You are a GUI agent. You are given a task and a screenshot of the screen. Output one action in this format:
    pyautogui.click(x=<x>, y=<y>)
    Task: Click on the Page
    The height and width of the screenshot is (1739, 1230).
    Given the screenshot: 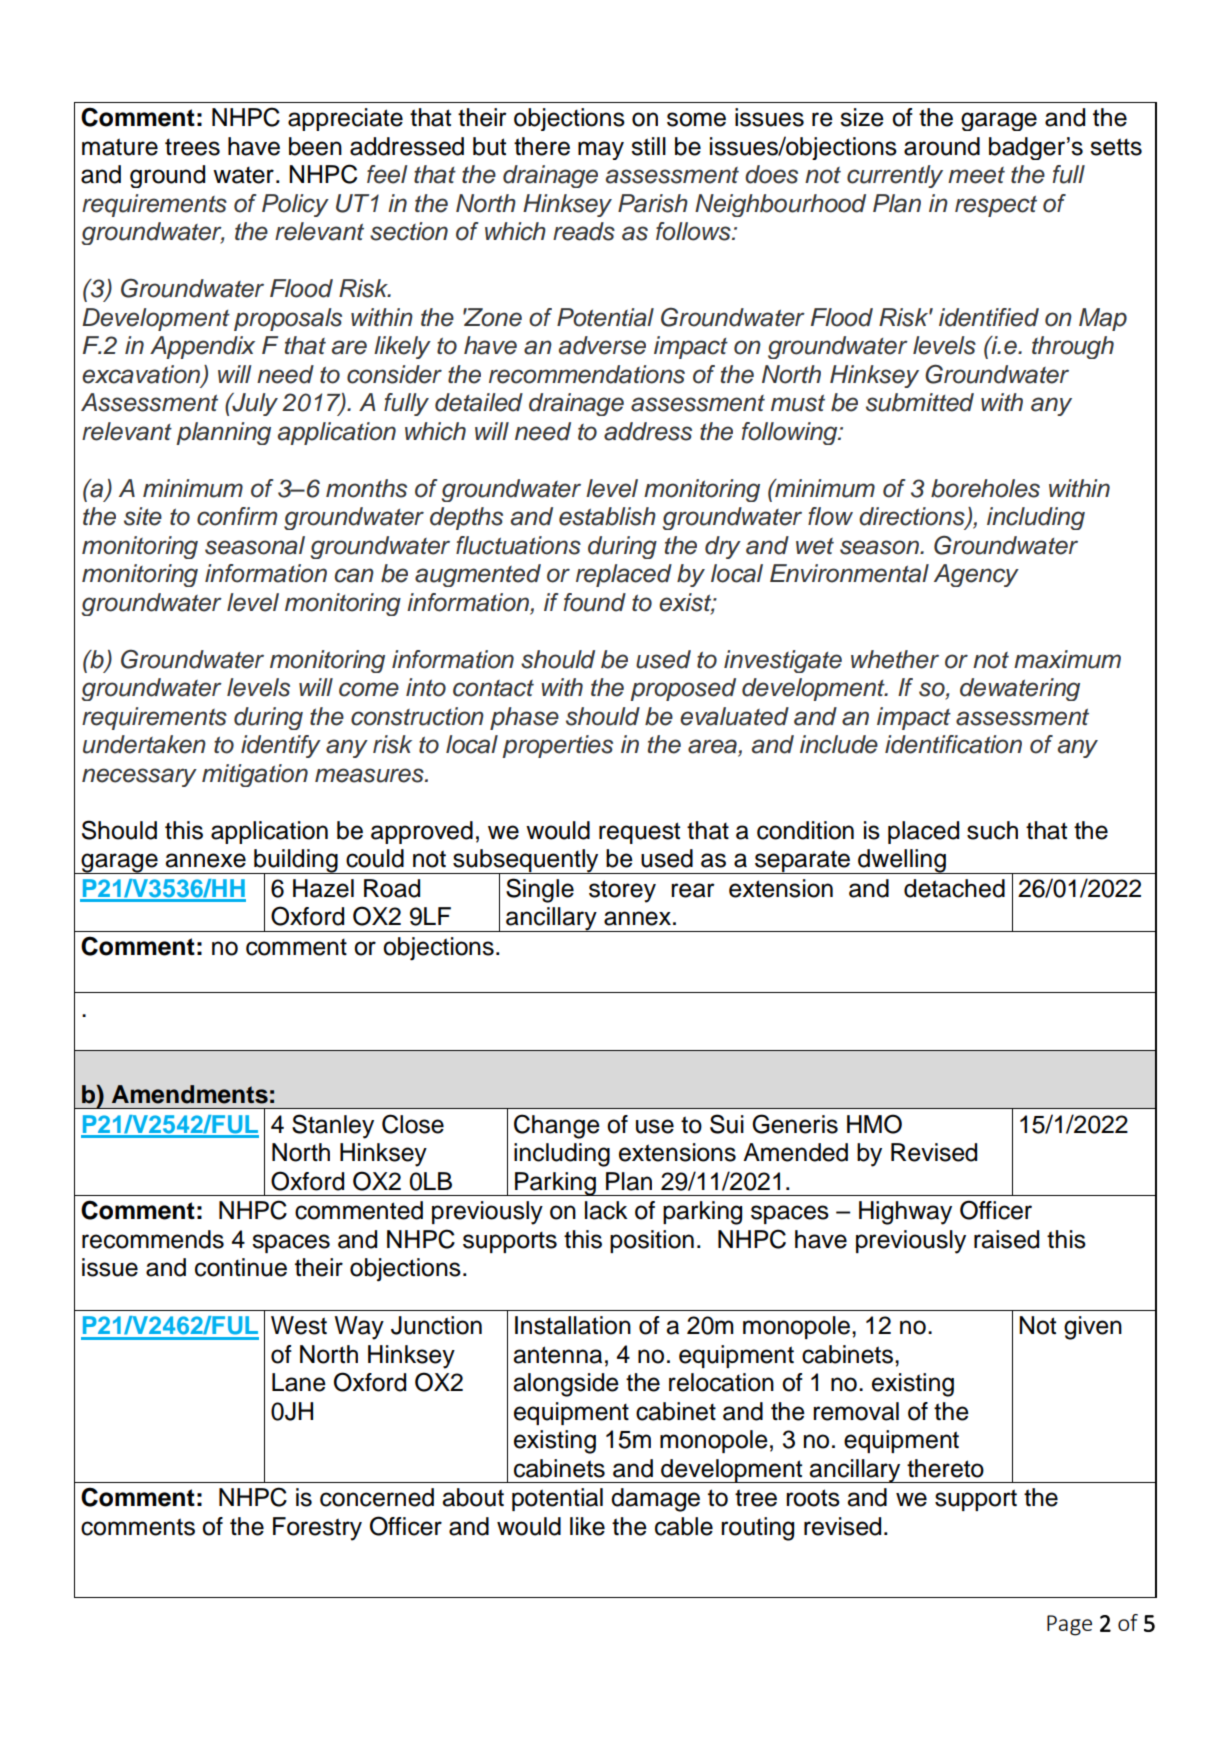 What is the action you would take?
    pyautogui.click(x=1069, y=1625)
